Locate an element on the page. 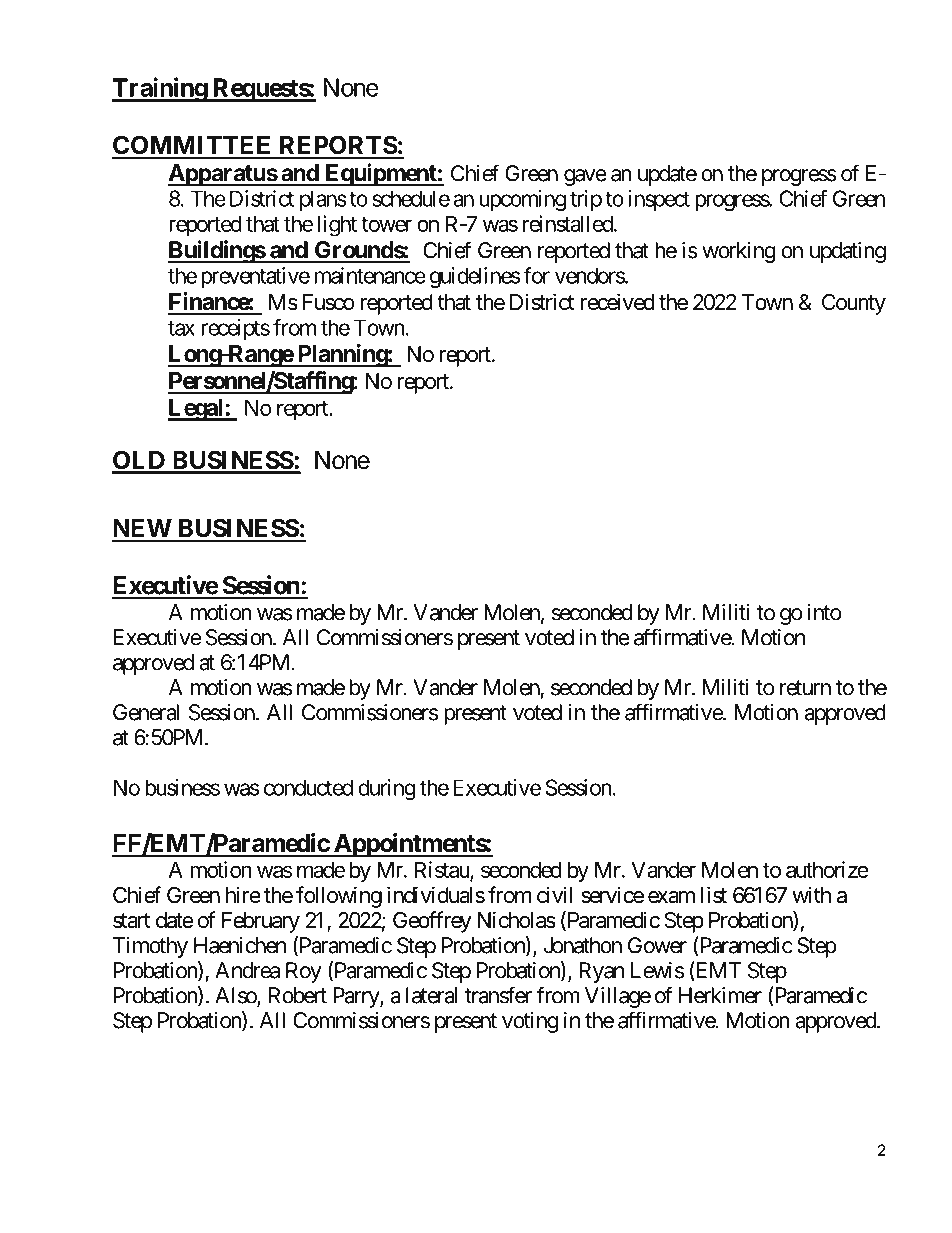 This document has width=952, height=1233. Geoffrey is located at coordinates (432, 922).
